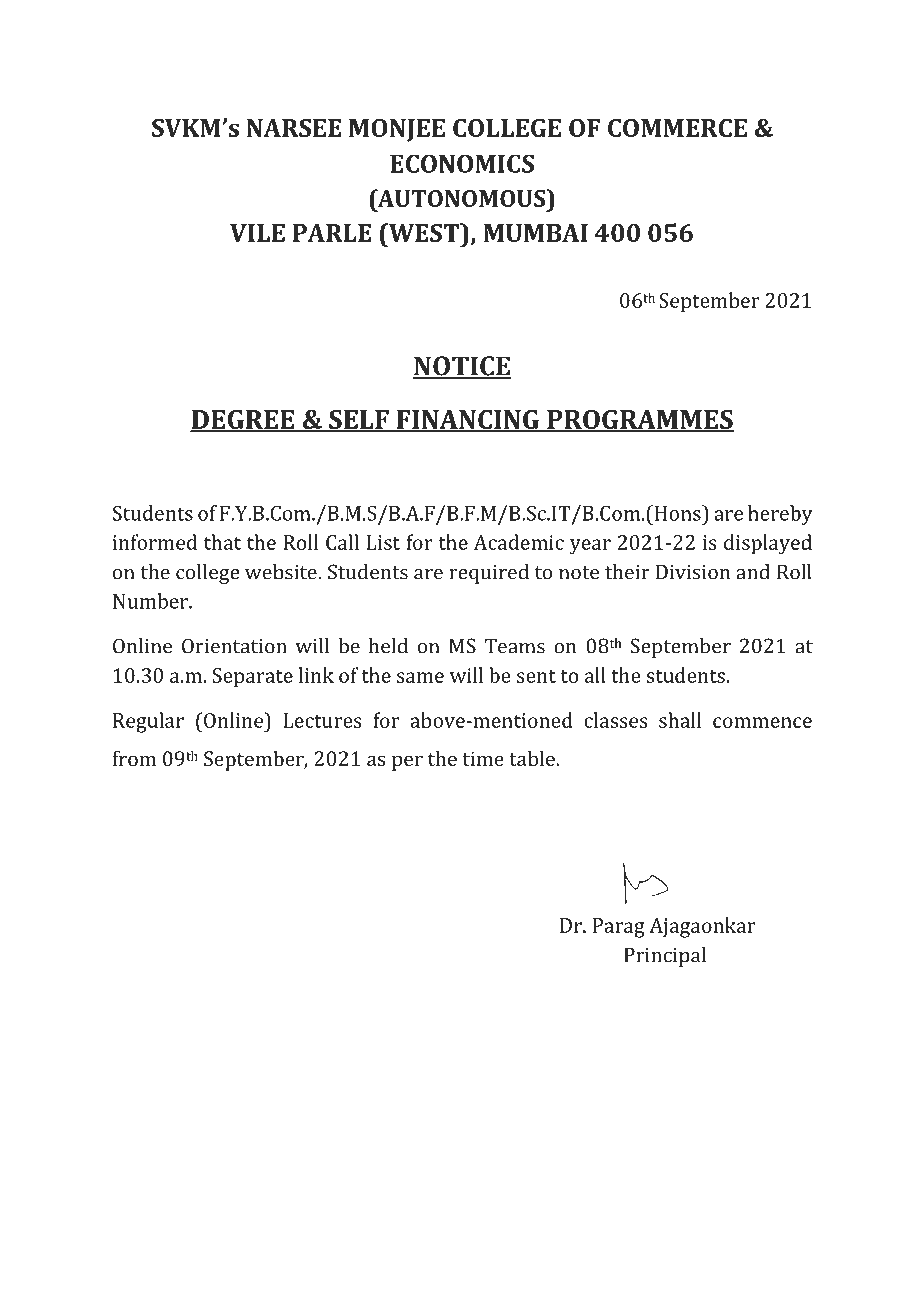 The image size is (924, 1308). I want to click on required, so click(489, 574).
